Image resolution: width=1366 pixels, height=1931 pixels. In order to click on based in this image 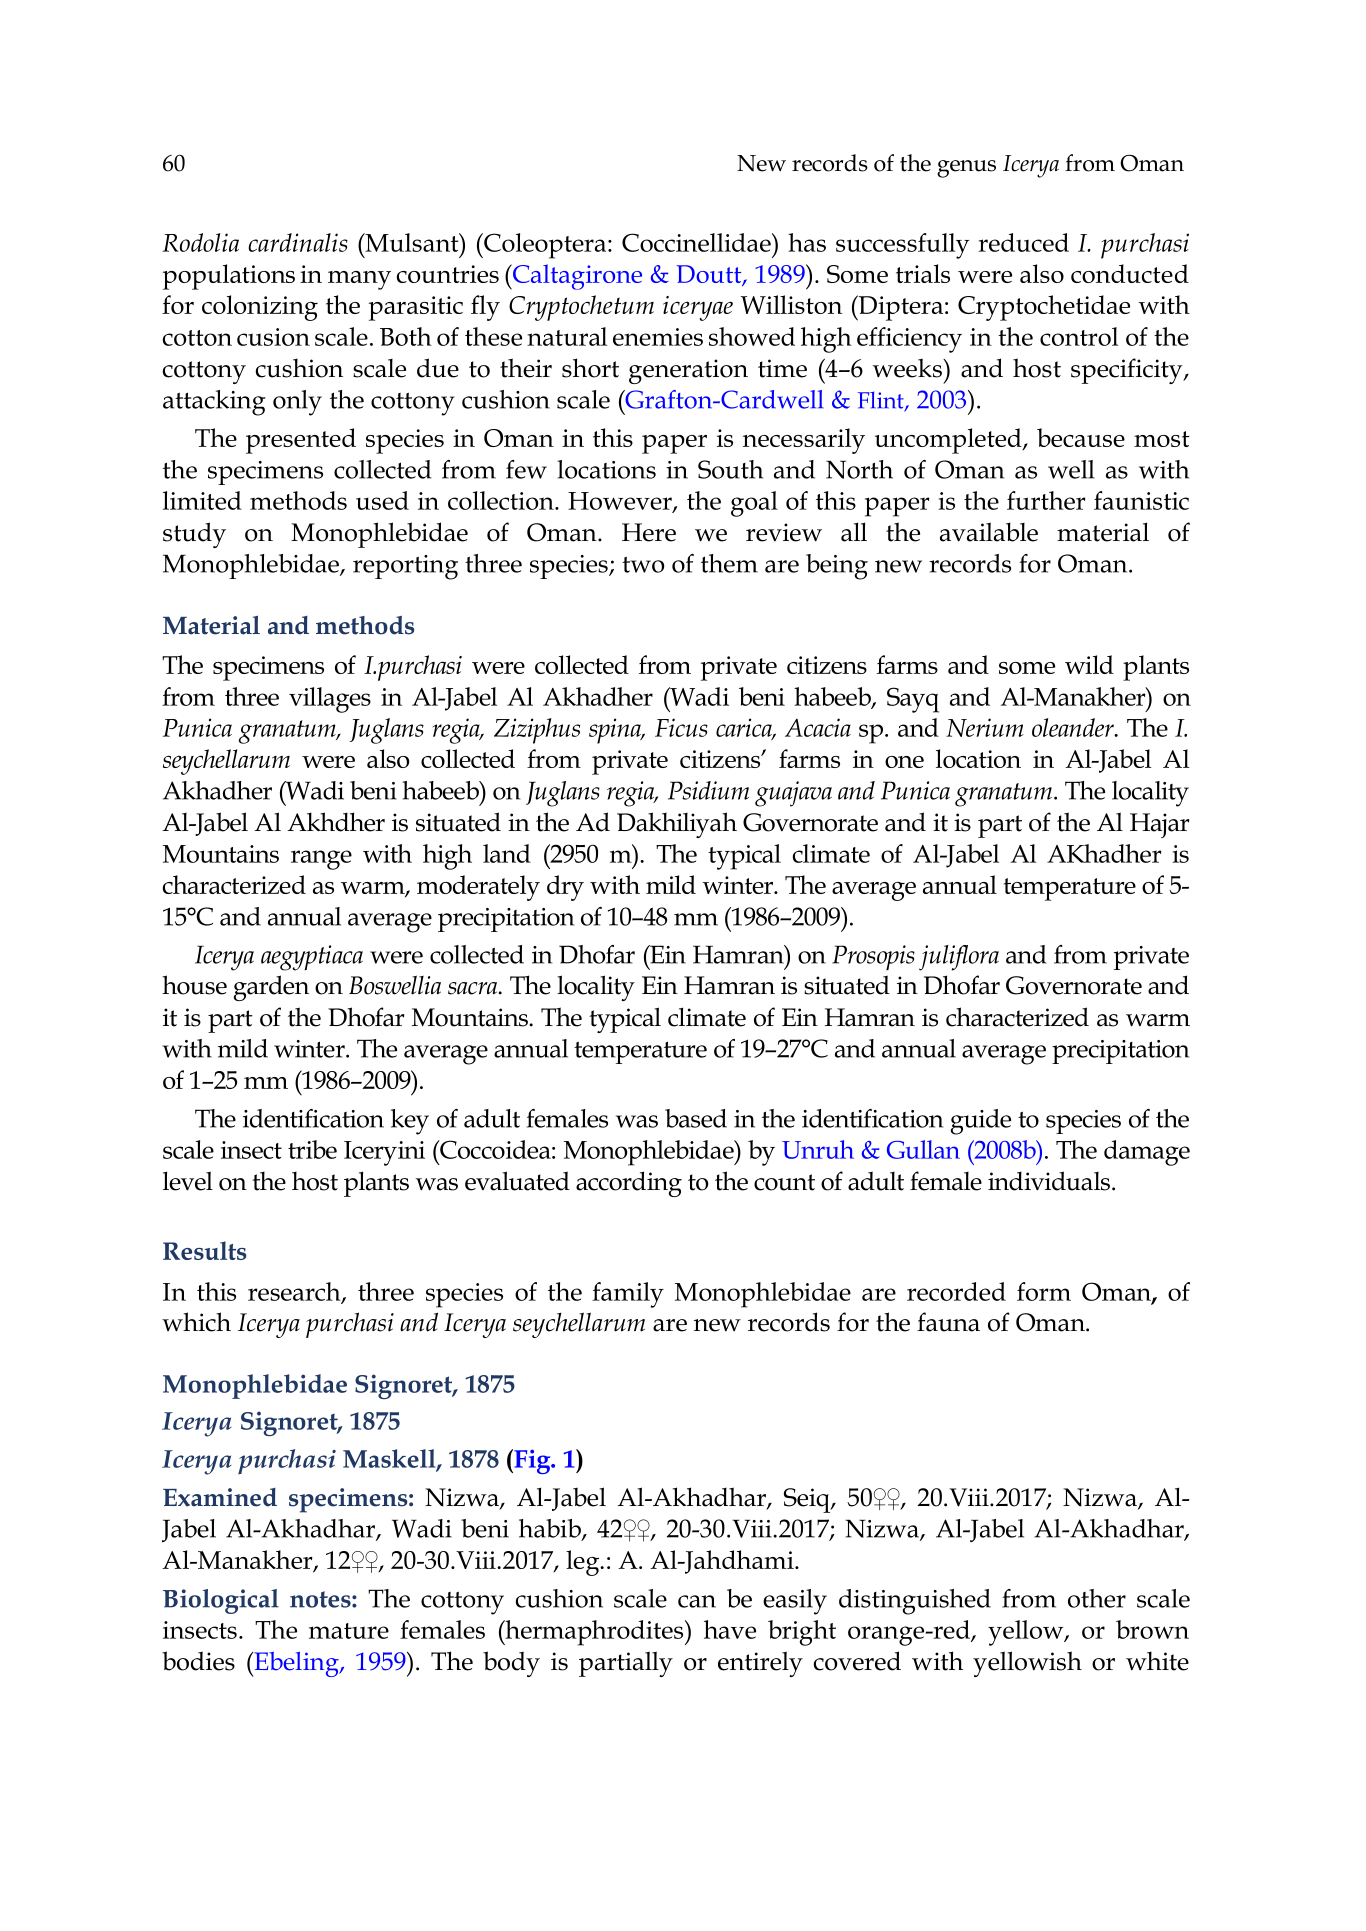, I will do `click(696, 1118)`.
